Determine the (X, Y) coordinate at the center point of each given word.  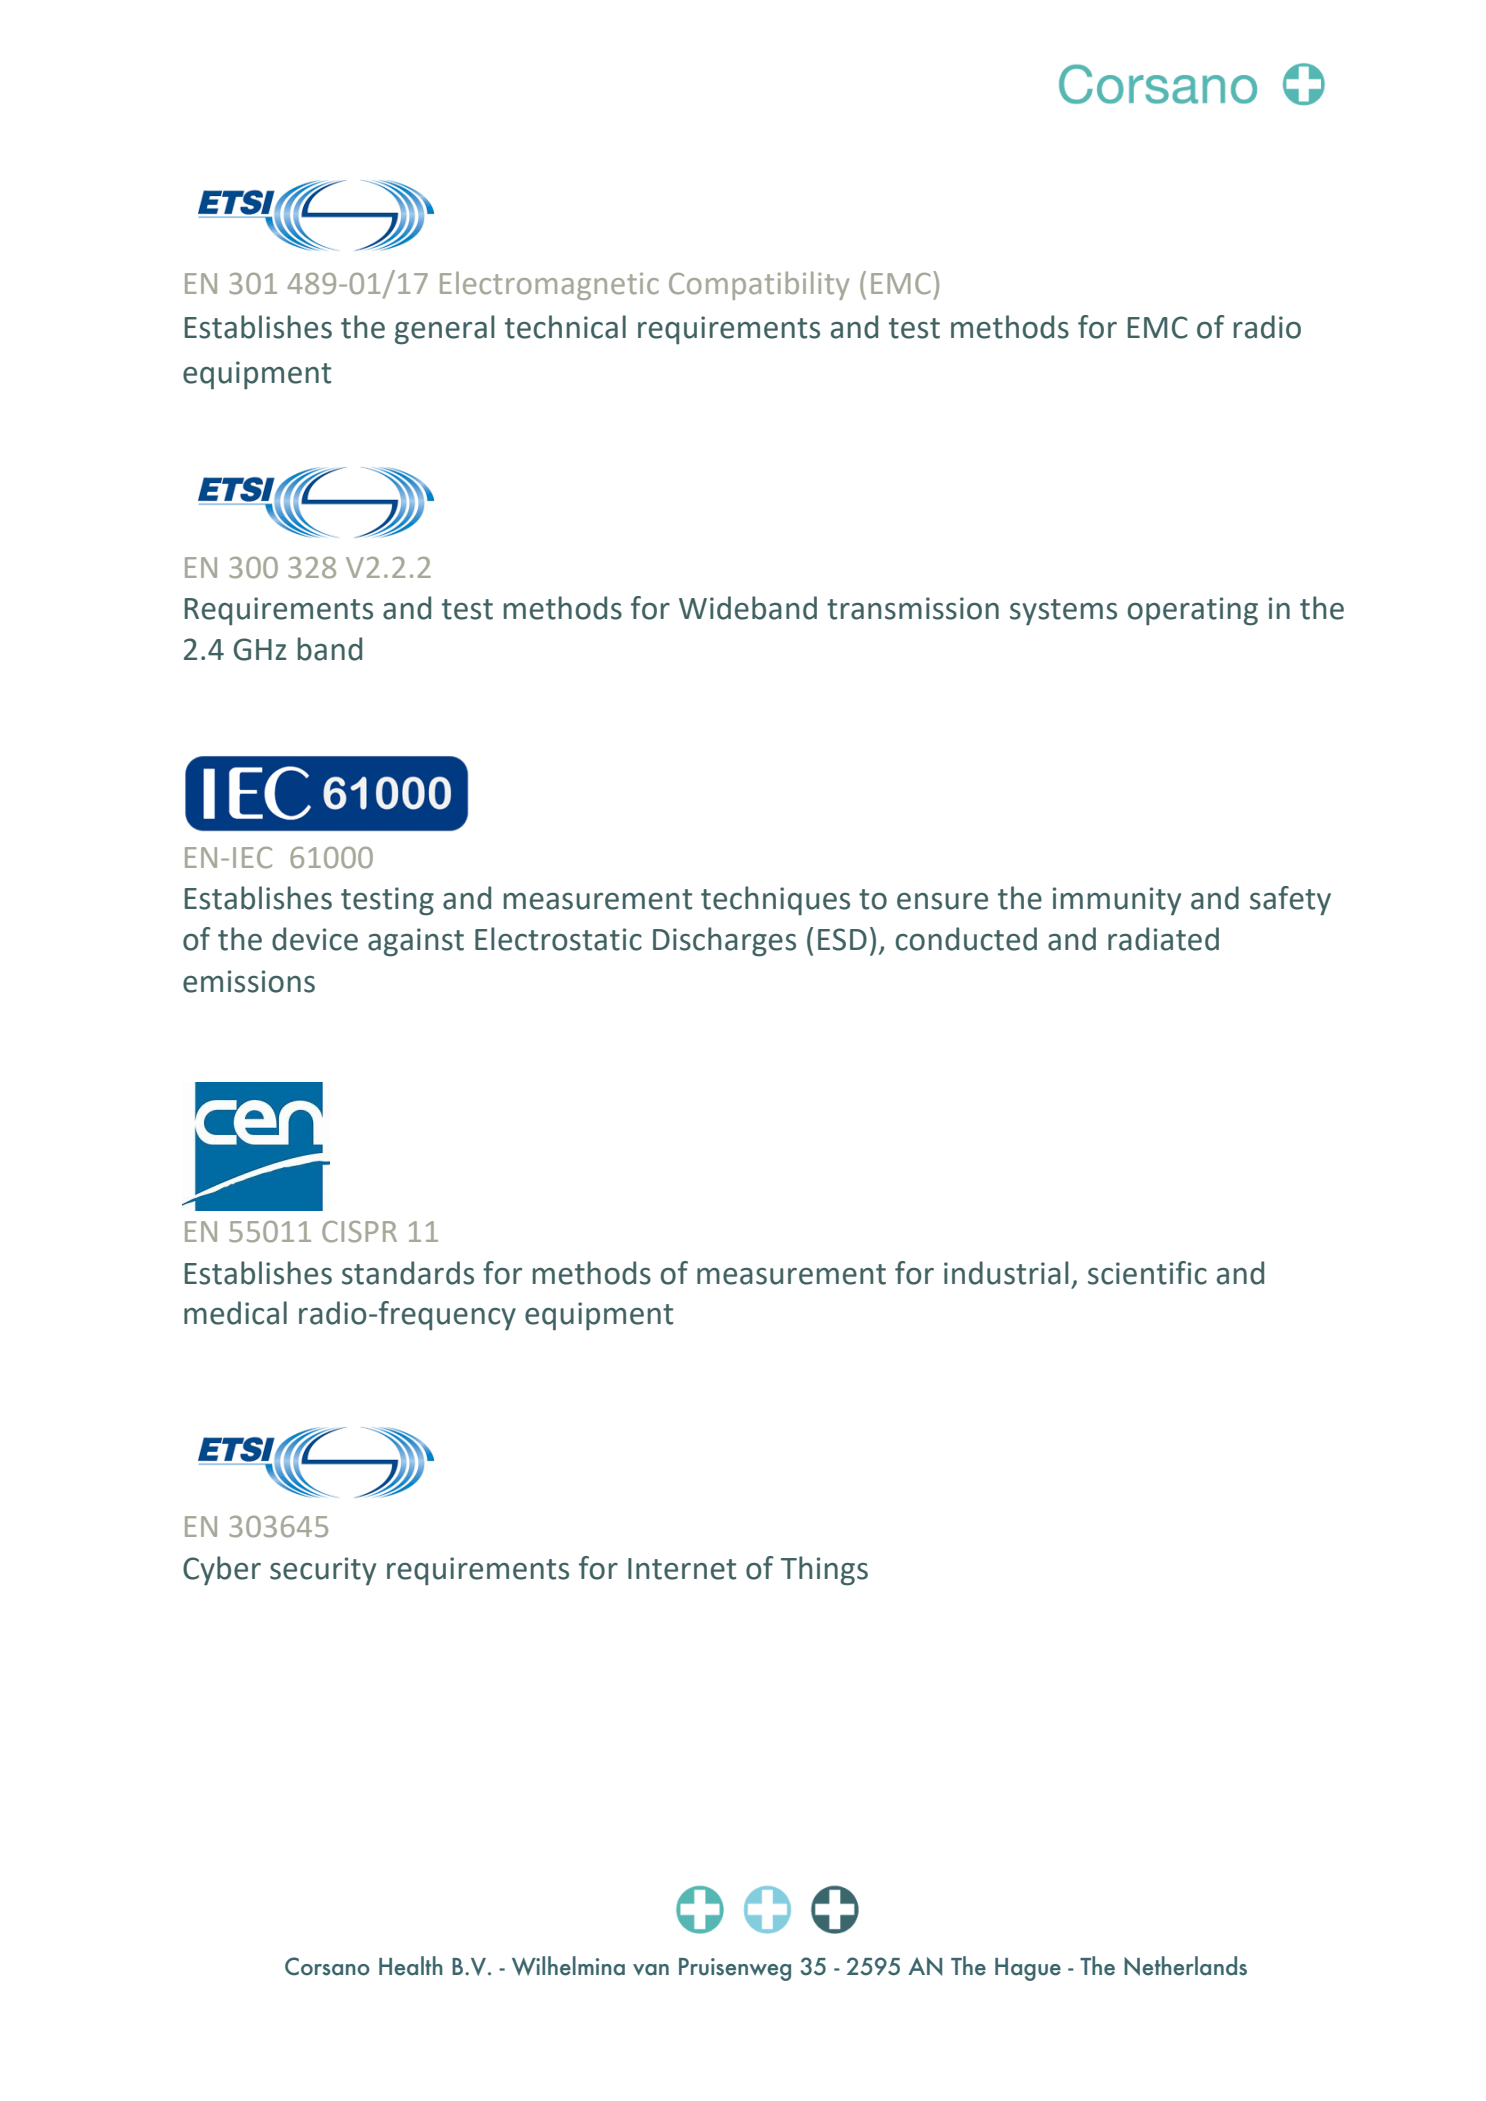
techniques (775, 900)
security (323, 1571)
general (445, 330)
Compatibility (759, 285)
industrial (1006, 1273)
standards (408, 1273)
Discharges (724, 942)
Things (824, 1571)
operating (1193, 611)
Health (411, 1966)
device (315, 939)
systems (1063, 612)
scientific (1147, 1273)
